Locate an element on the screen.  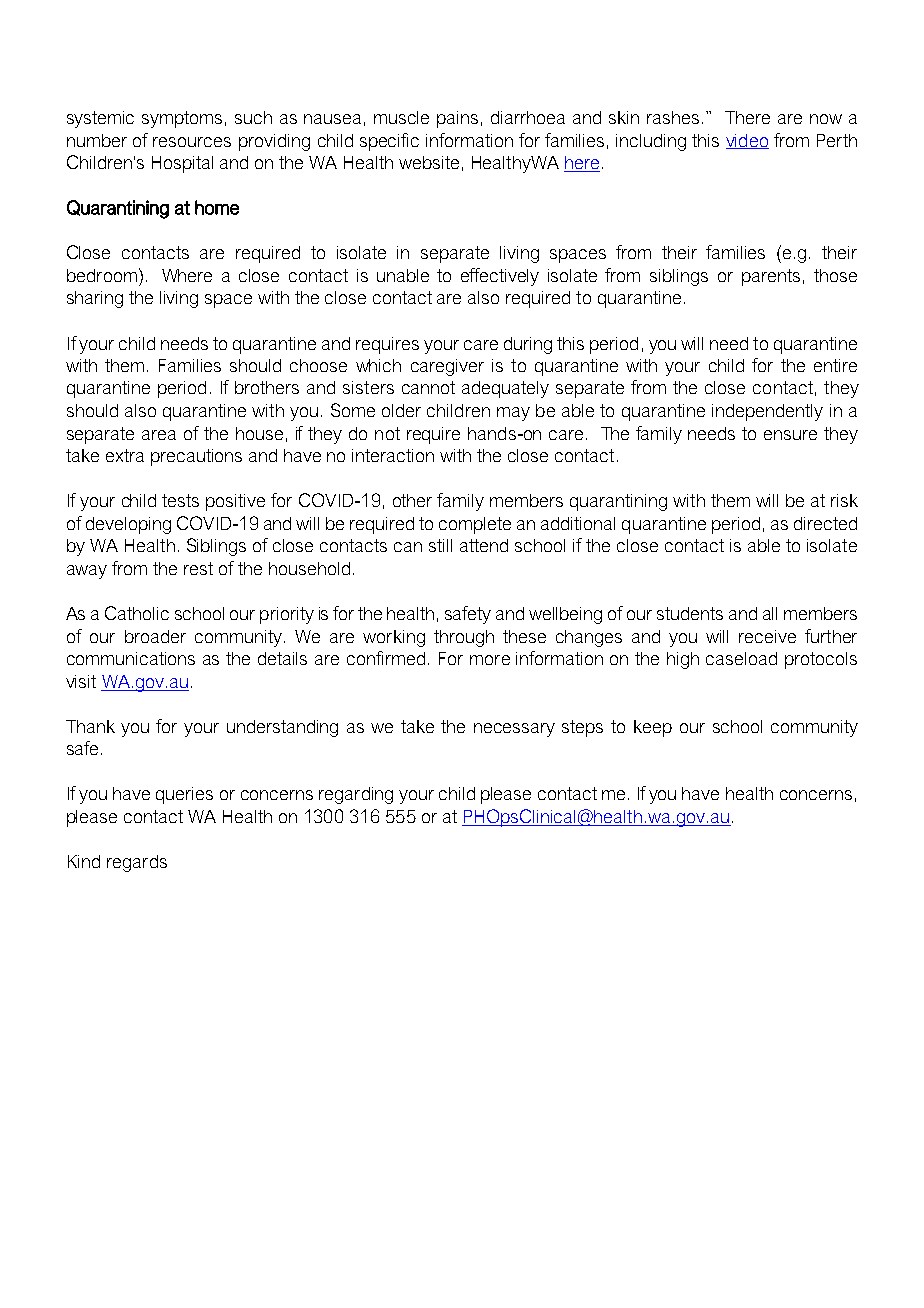
regarding is located at coordinates (356, 795).
